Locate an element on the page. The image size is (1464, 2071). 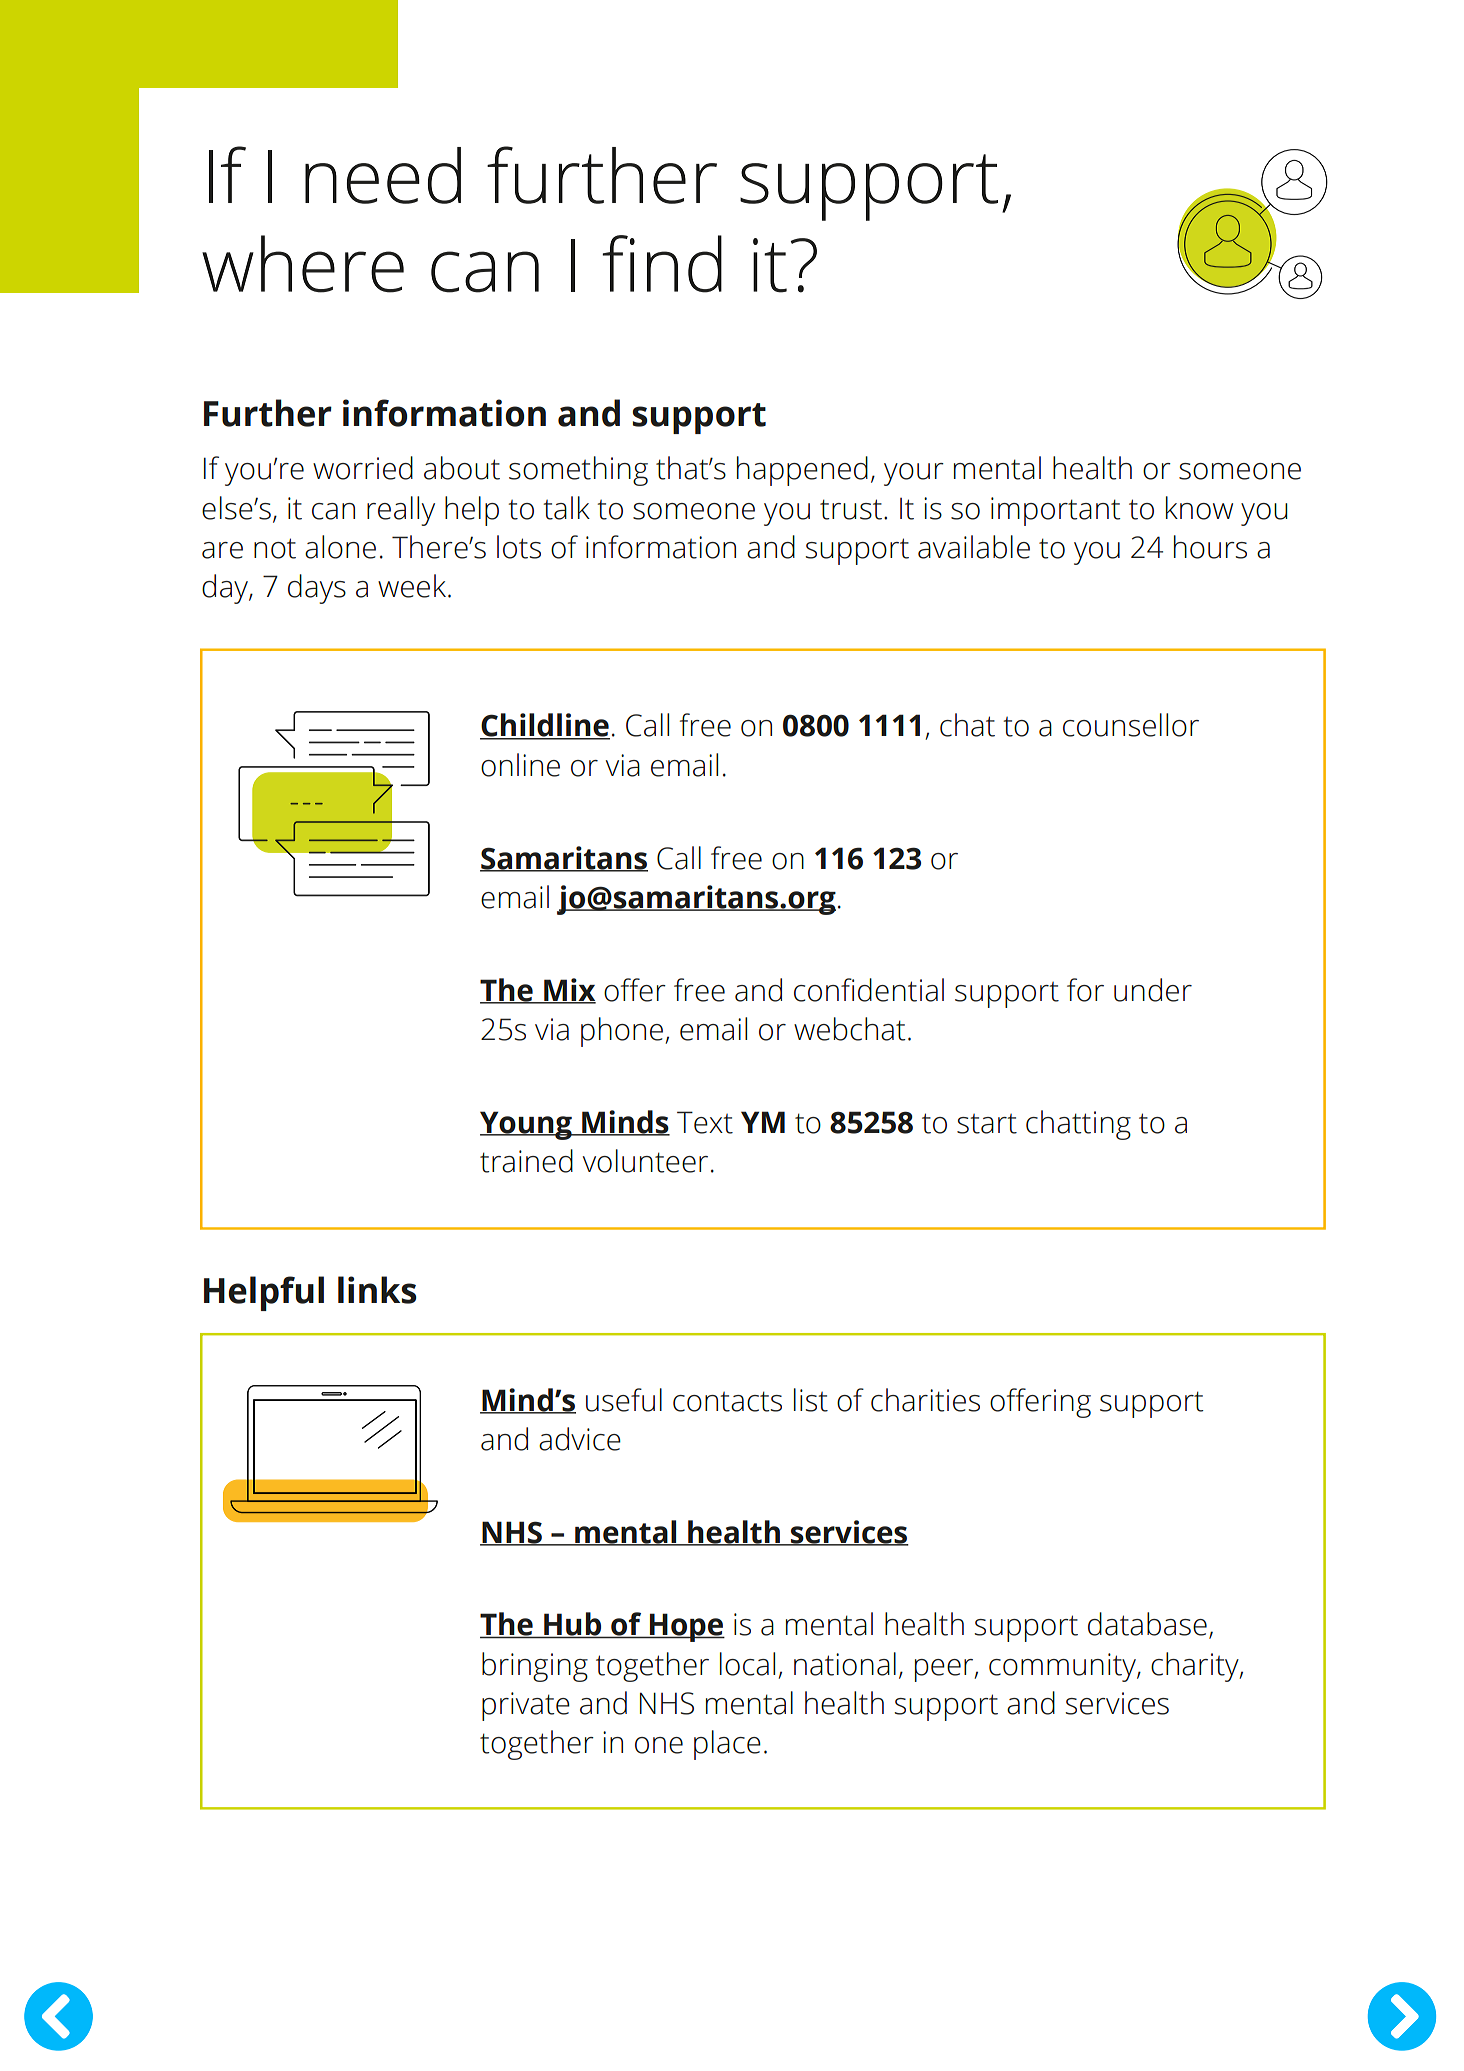
days is located at coordinates (317, 589).
